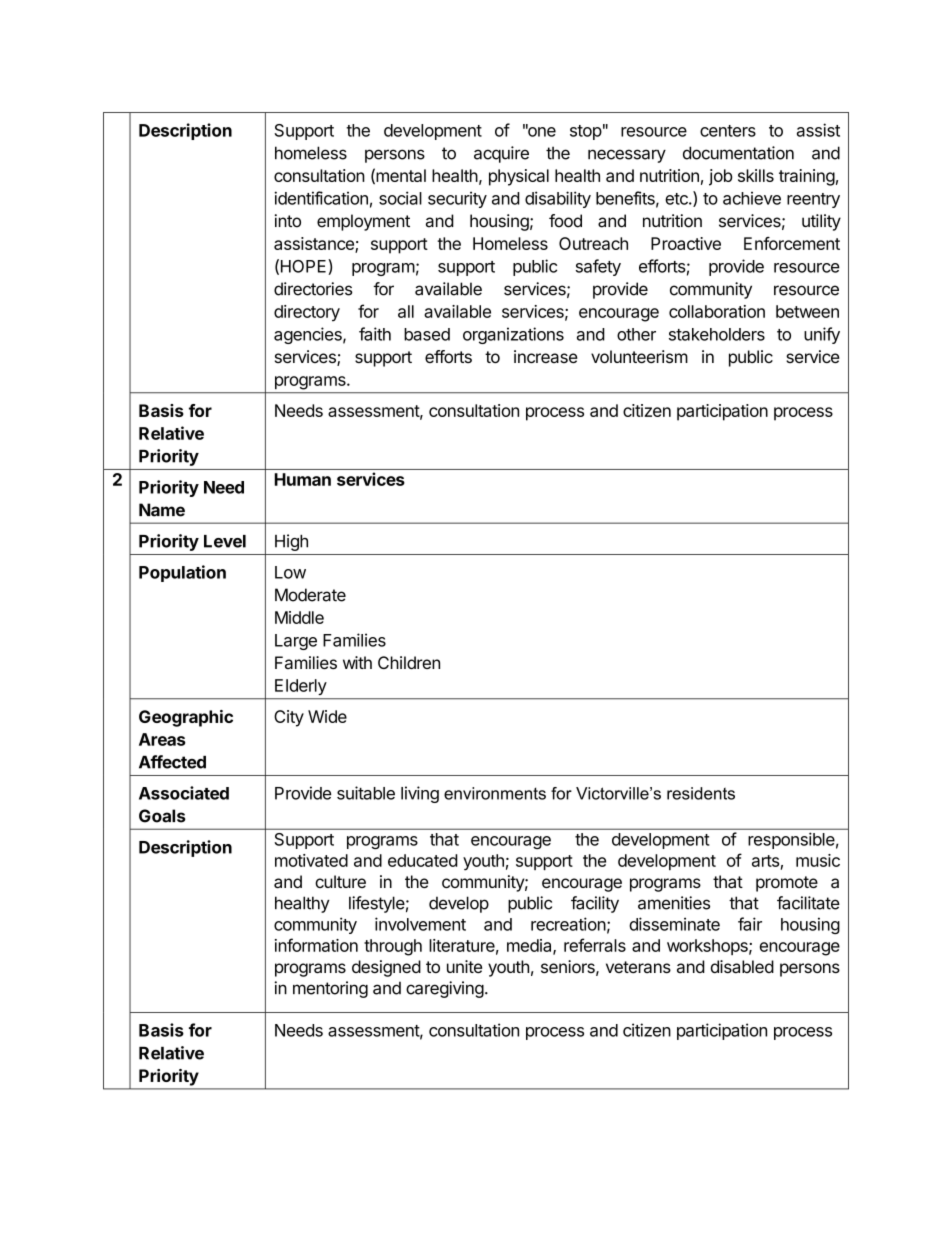  What do you see at coordinates (464, 966) in the screenshot?
I see `unite` at bounding box center [464, 966].
